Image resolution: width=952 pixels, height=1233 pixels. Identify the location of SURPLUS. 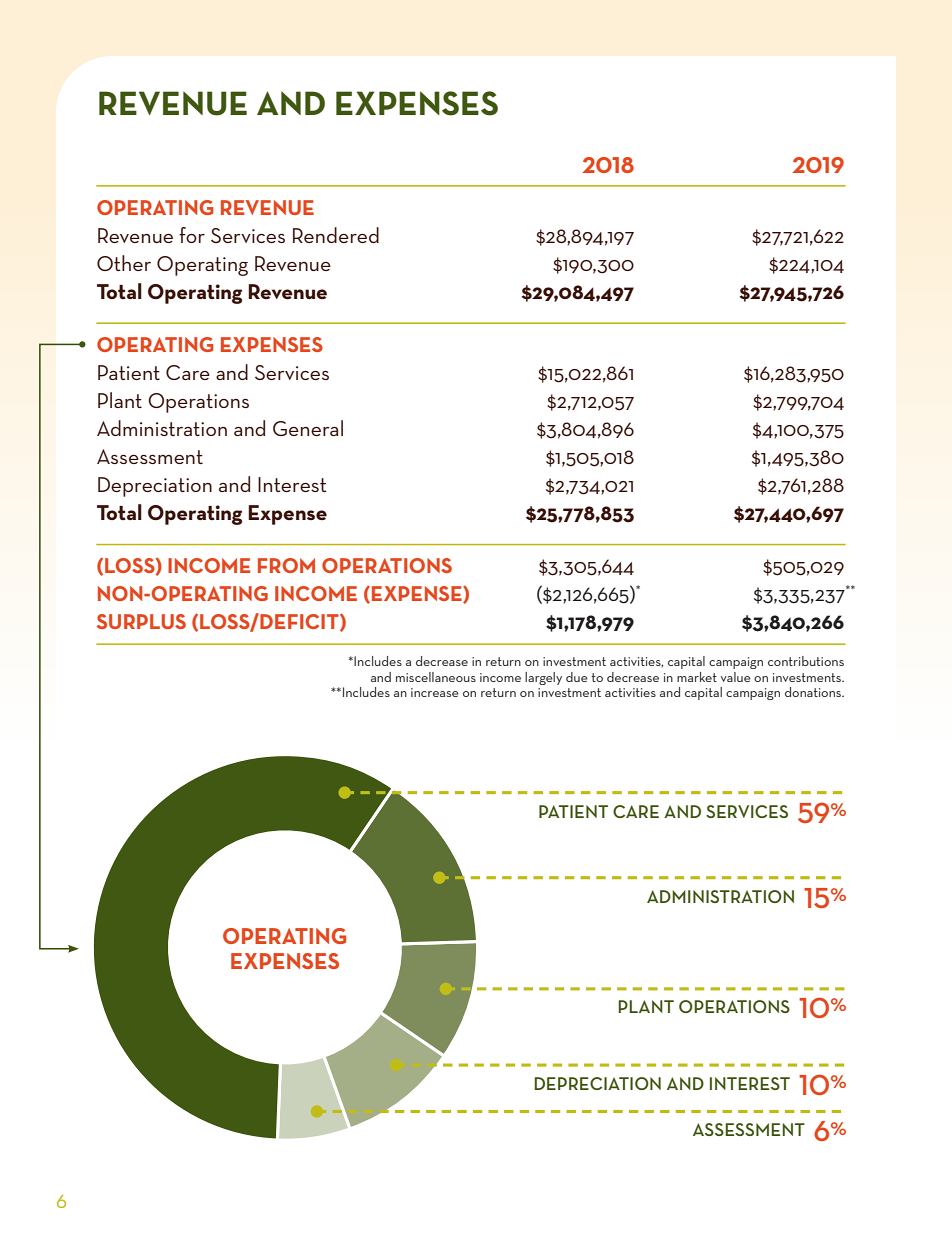
(141, 621).
